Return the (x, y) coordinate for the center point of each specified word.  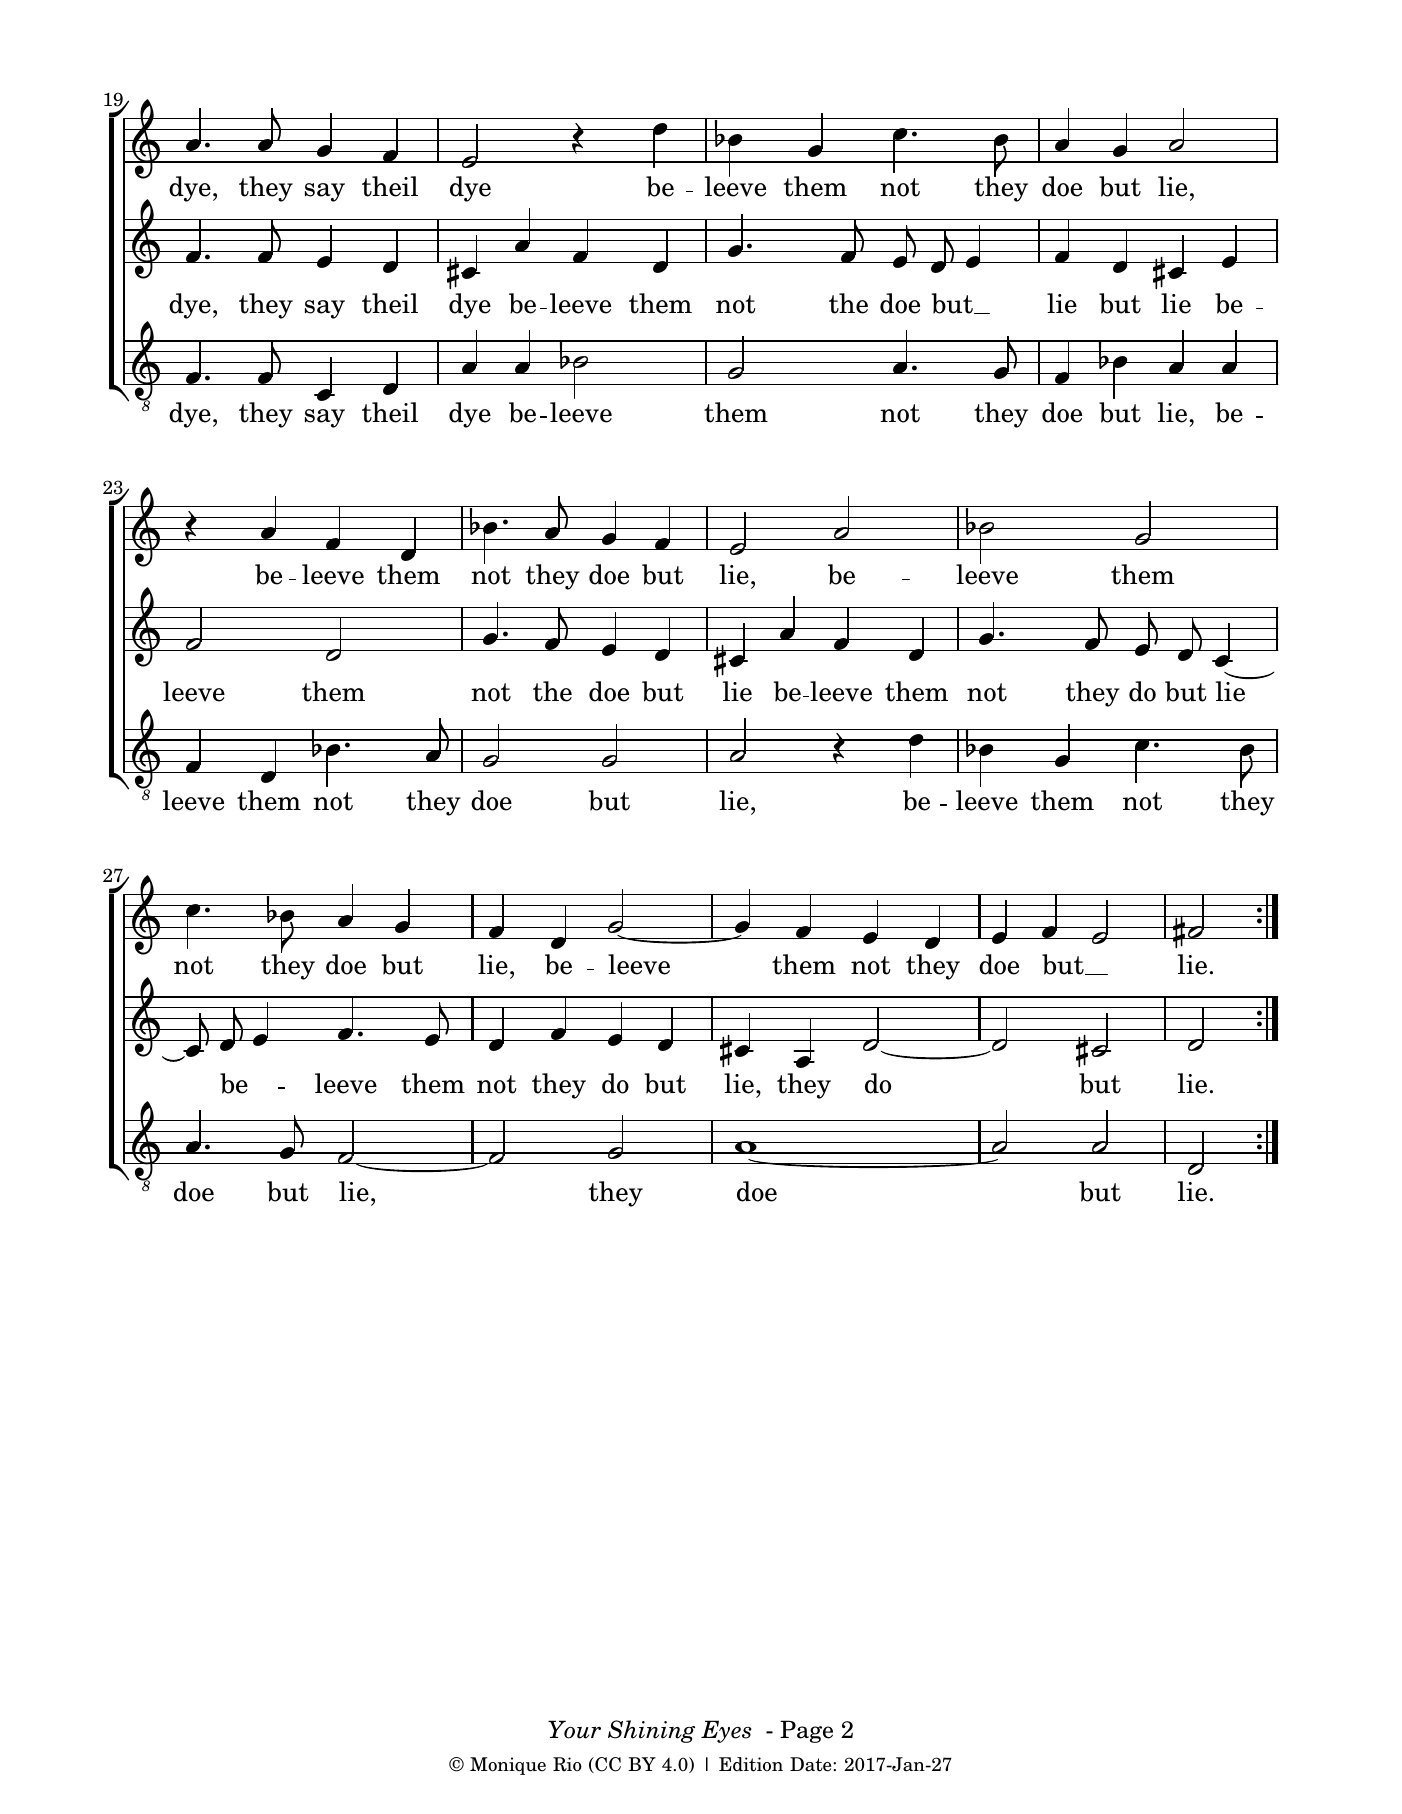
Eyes (726, 1731)
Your (574, 1729)
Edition (751, 1764)
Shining (651, 1731)
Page (806, 1731)
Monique (508, 1766)
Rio (567, 1764)
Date (812, 1764)
